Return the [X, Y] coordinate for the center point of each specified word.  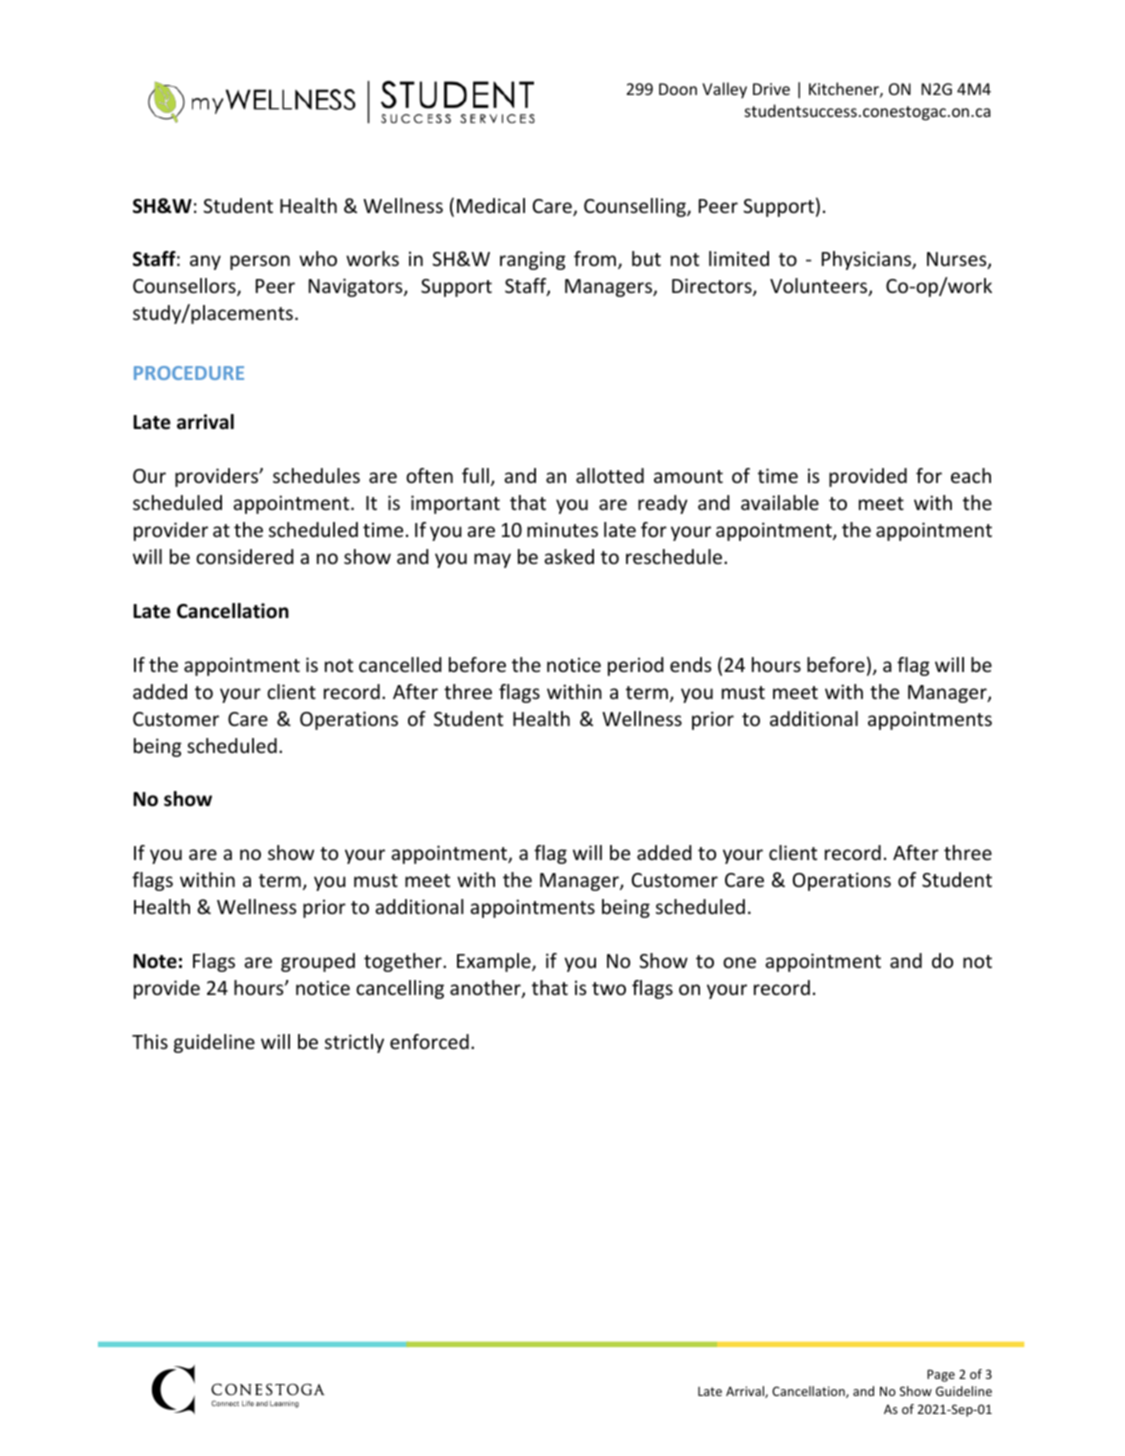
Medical [491, 205]
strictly [354, 1043]
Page [941, 1375]
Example [495, 962]
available [780, 502]
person [260, 262]
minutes [562, 529]
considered [245, 556]
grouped [318, 962]
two [609, 988]
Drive [771, 89]
